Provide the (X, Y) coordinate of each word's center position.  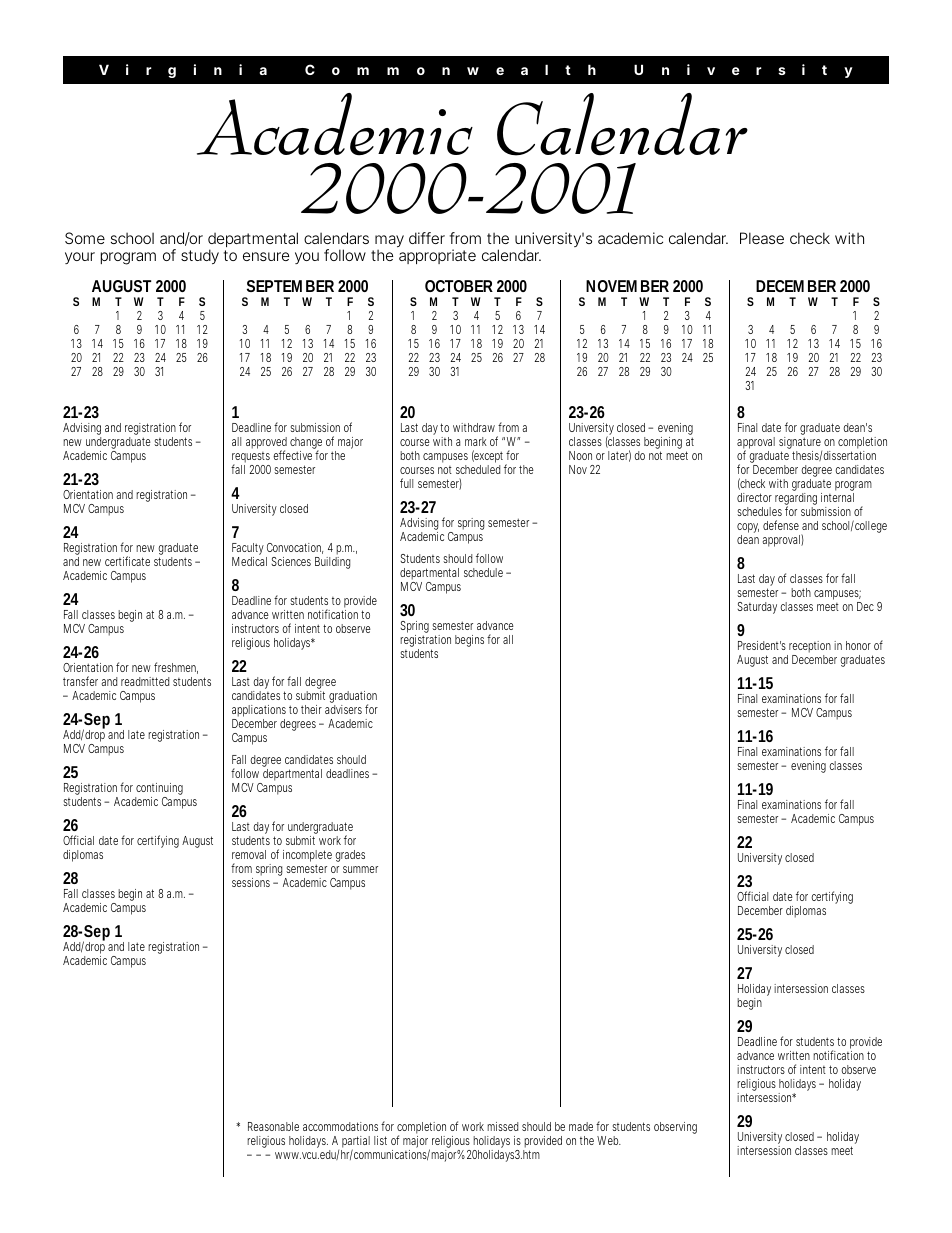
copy (748, 529)
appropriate (437, 256)
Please (762, 238)
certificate (127, 561)
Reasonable (273, 1126)
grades (350, 856)
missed (502, 1126)
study (200, 256)
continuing (159, 790)
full (406, 483)
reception (810, 648)
